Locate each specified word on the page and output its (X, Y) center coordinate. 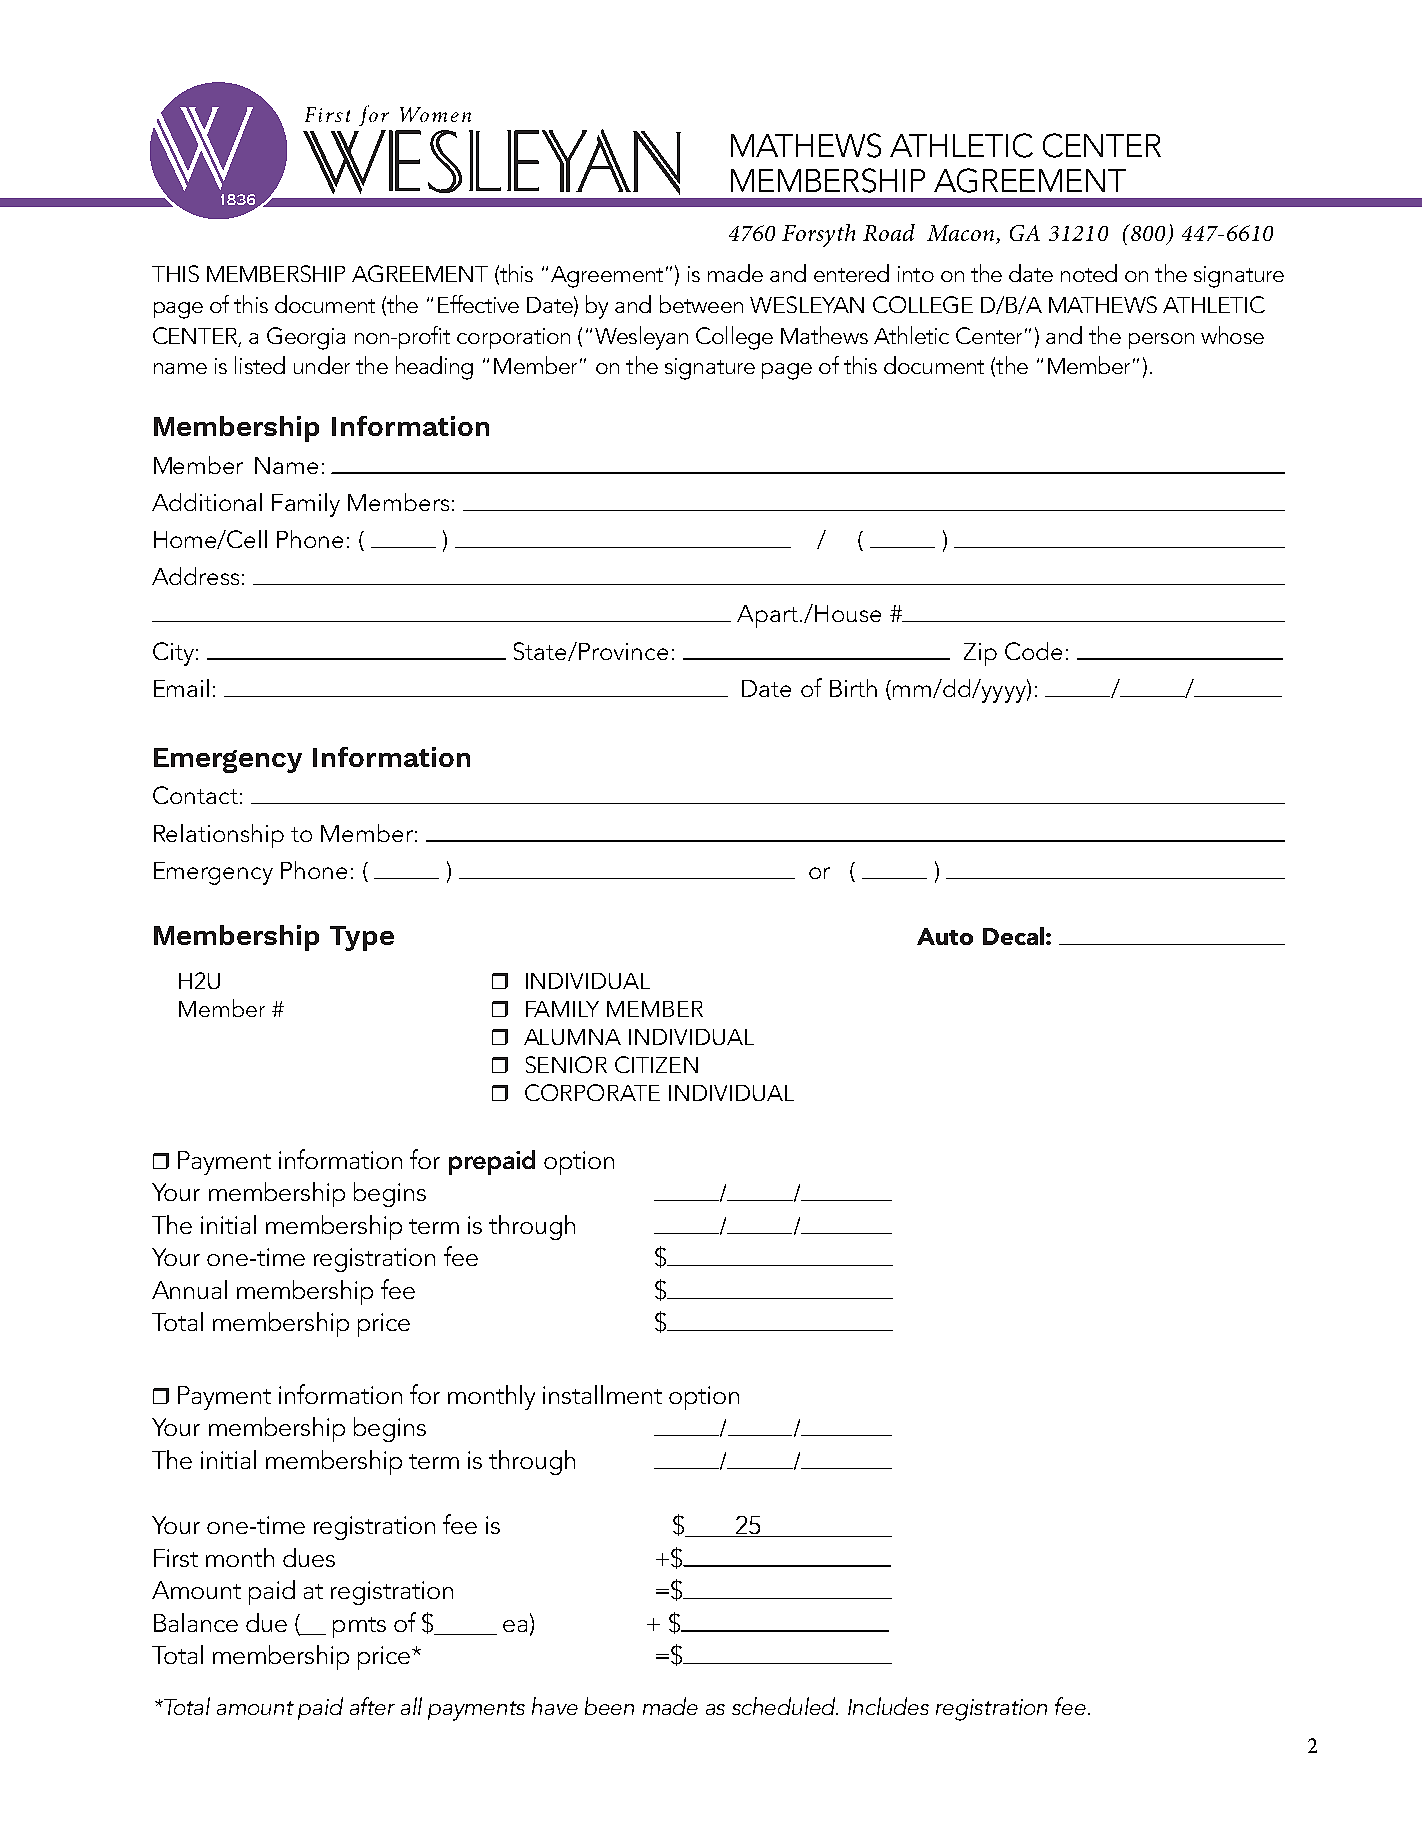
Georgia (306, 338)
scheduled (785, 1706)
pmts (359, 1627)
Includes (888, 1706)
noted (1089, 273)
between (701, 304)
